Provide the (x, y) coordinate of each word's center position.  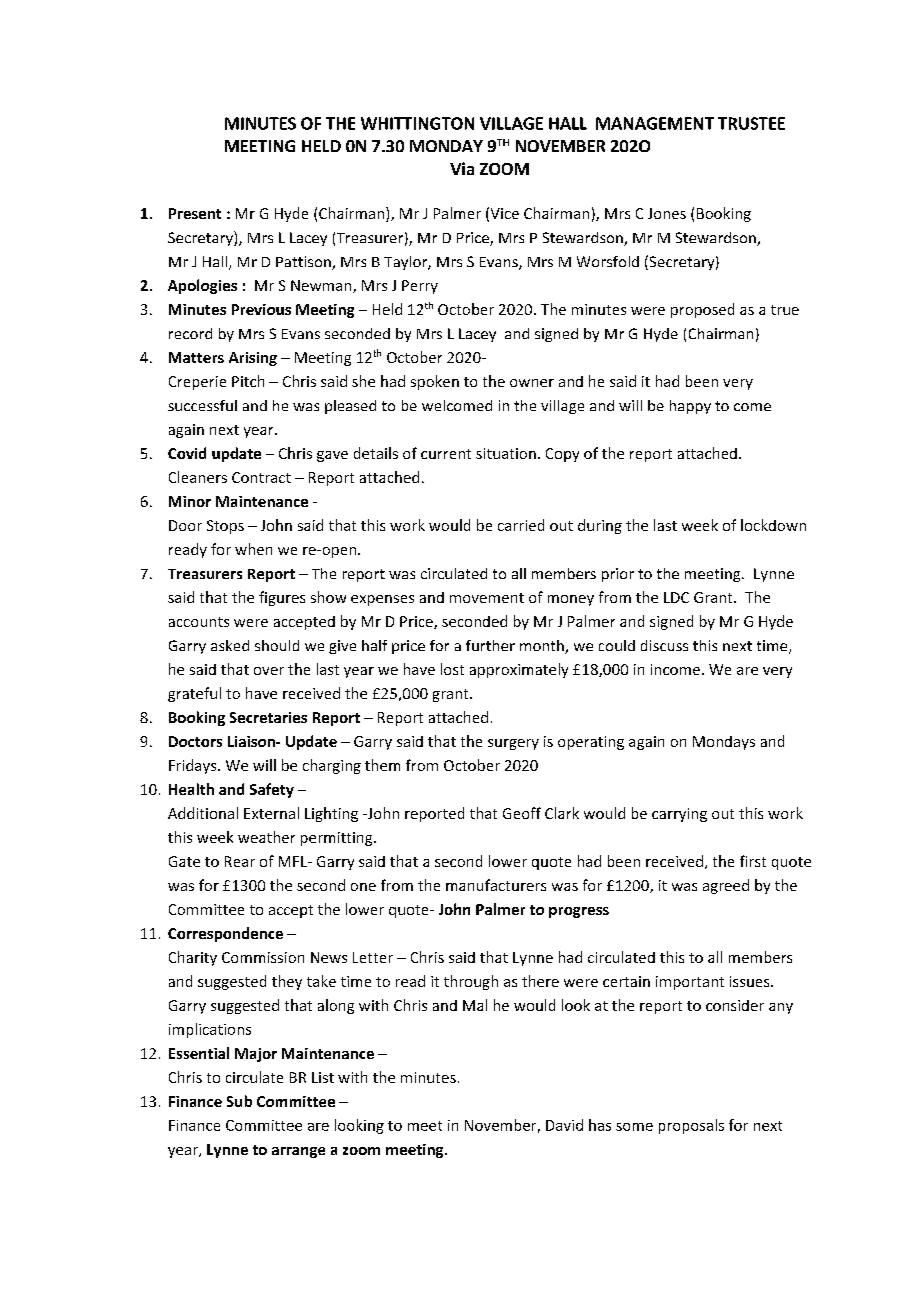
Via (462, 168)
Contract (261, 477)
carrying (679, 815)
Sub (239, 1101)
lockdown (773, 525)
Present (195, 213)
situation (506, 453)
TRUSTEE (751, 123)
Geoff (522, 813)
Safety (272, 790)
